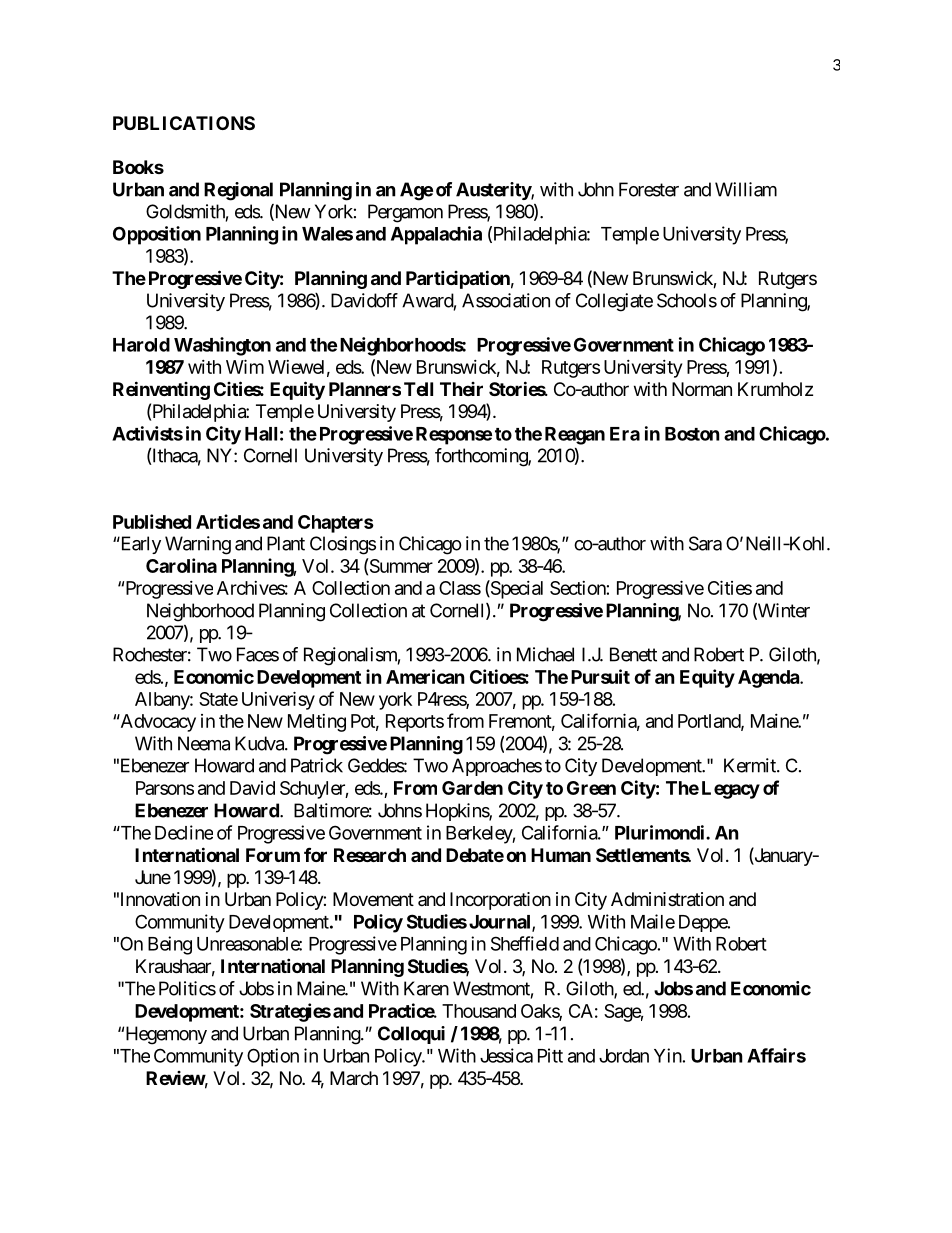 The width and height of the image is (952, 1233). I want to click on Melting, so click(317, 723).
